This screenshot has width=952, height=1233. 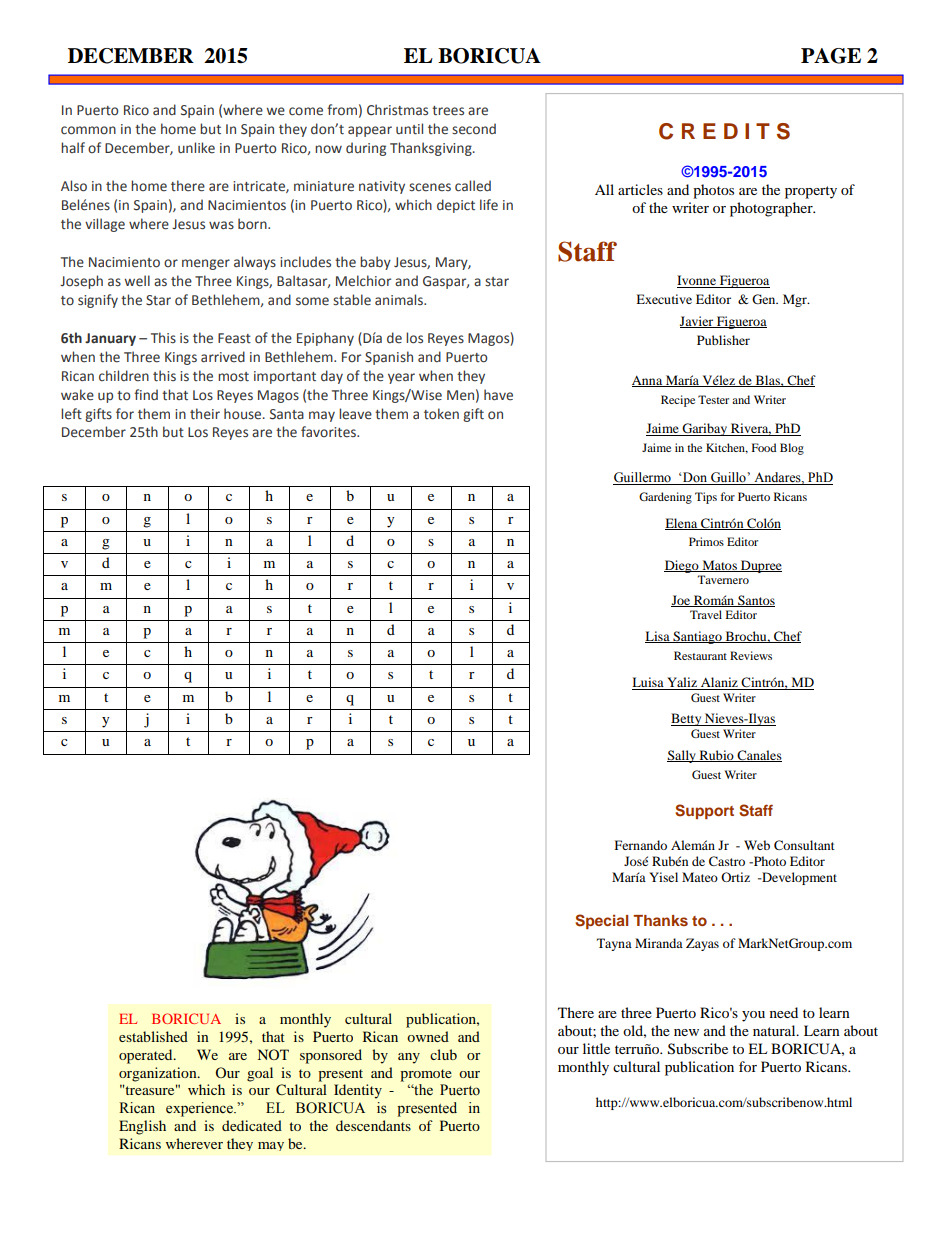 What do you see at coordinates (244, 414) in the screenshot?
I see `house` at bounding box center [244, 414].
